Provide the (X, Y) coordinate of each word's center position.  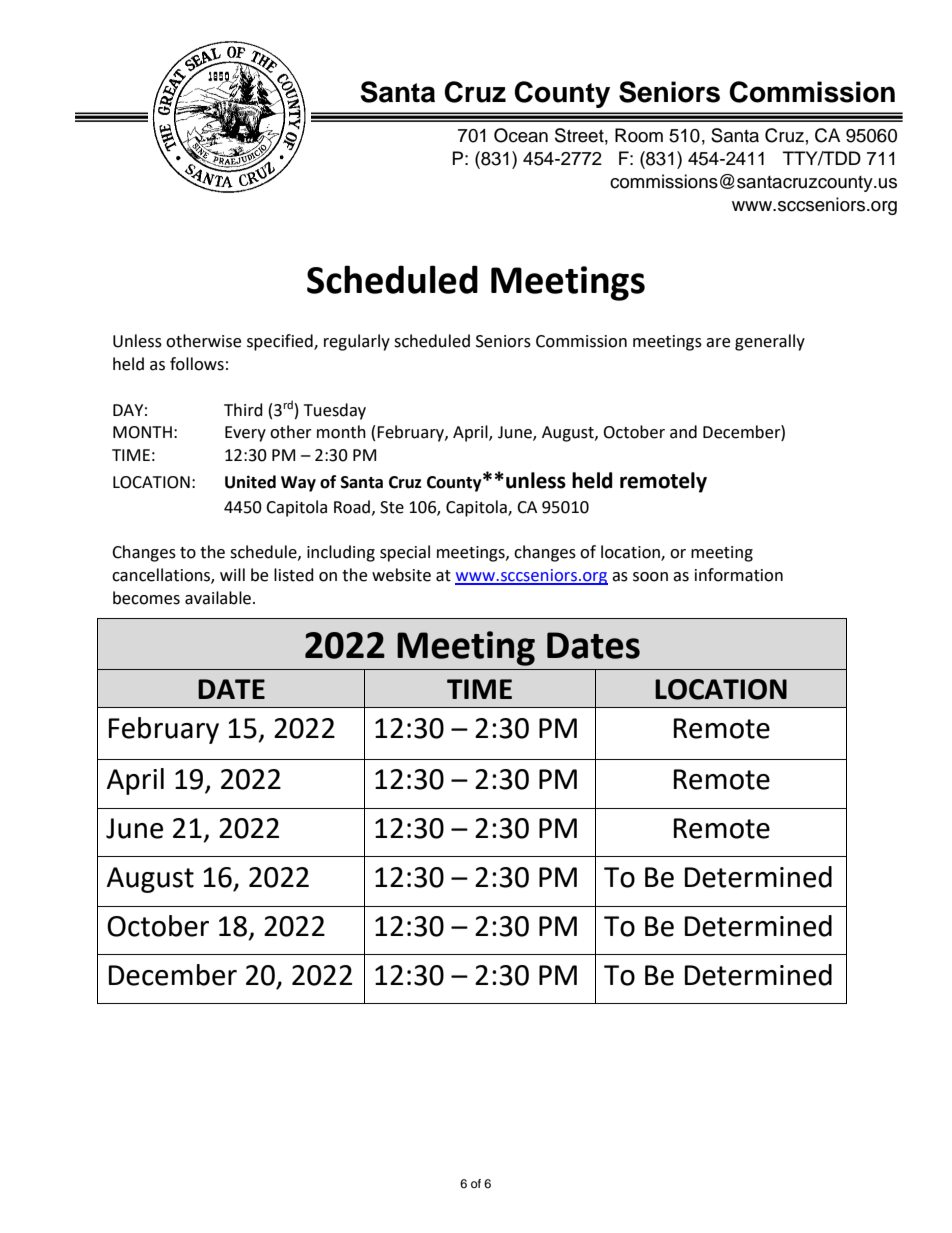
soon (650, 577)
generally (770, 342)
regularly (357, 342)
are (718, 343)
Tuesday (335, 411)
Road (352, 507)
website (401, 575)
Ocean (521, 135)
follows (197, 364)
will (232, 574)
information (739, 575)
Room (639, 135)
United (250, 482)
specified (281, 342)
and (683, 432)
